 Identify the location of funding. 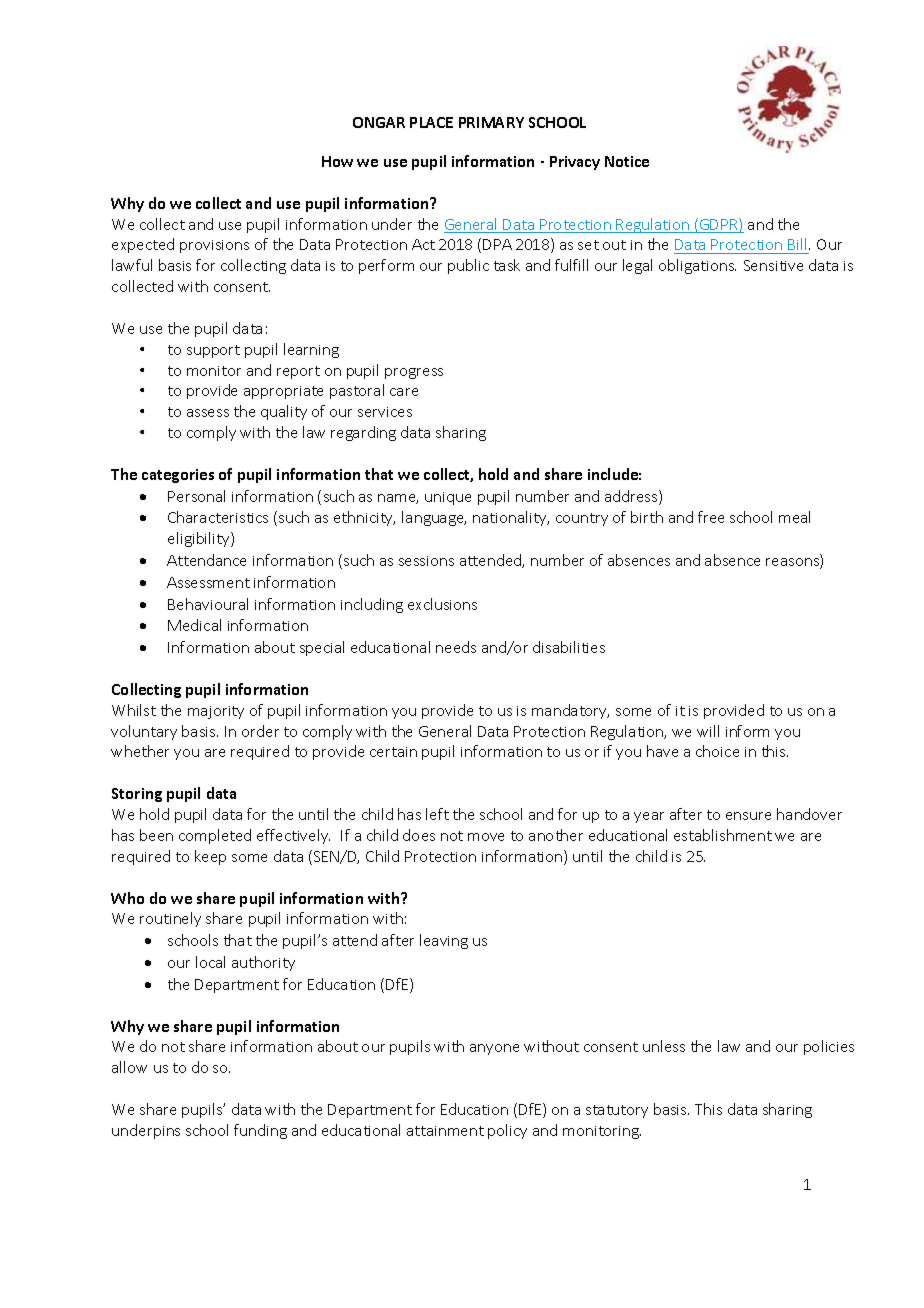
(260, 1131).
